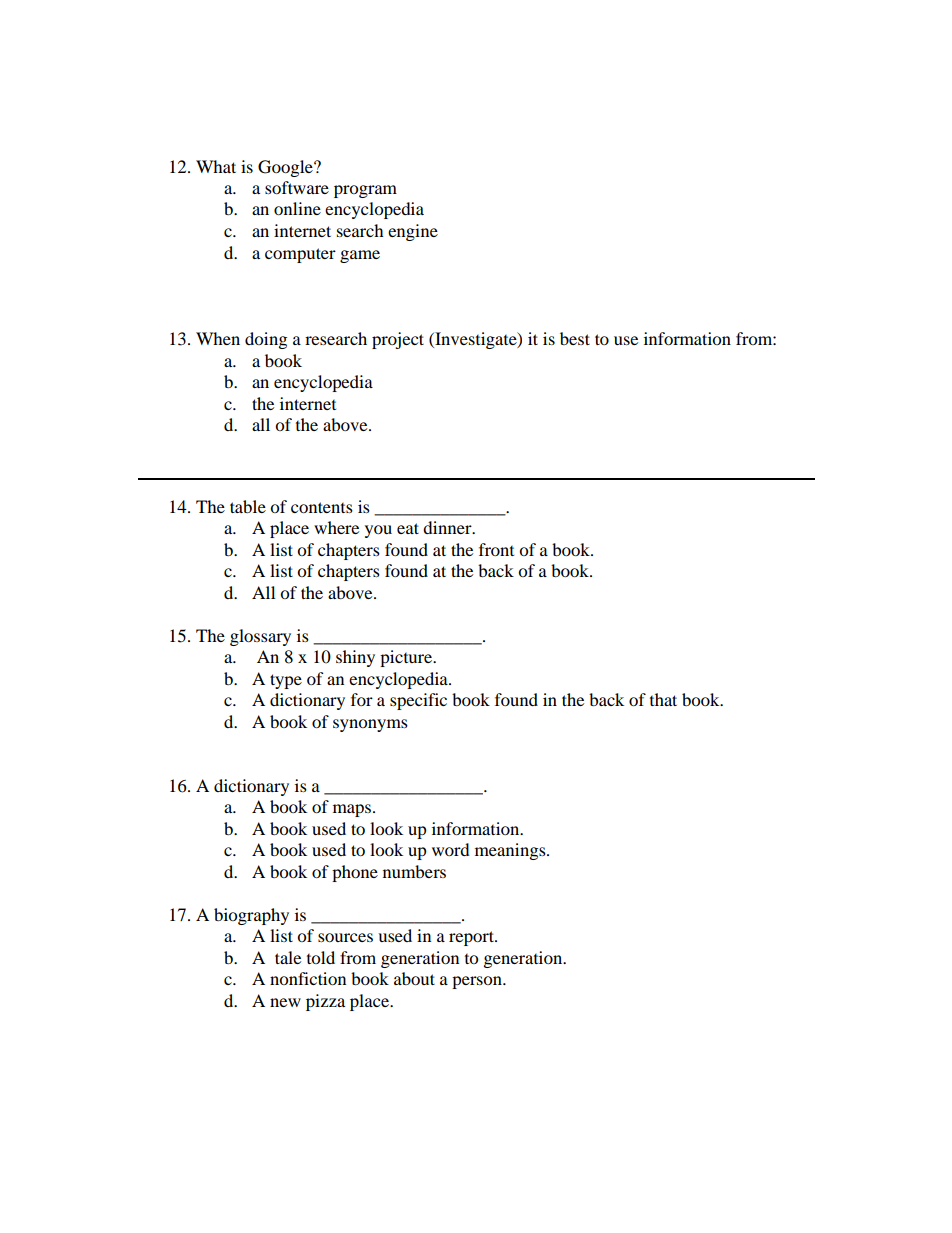 Image resolution: width=952 pixels, height=1233 pixels. I want to click on software, so click(297, 187).
